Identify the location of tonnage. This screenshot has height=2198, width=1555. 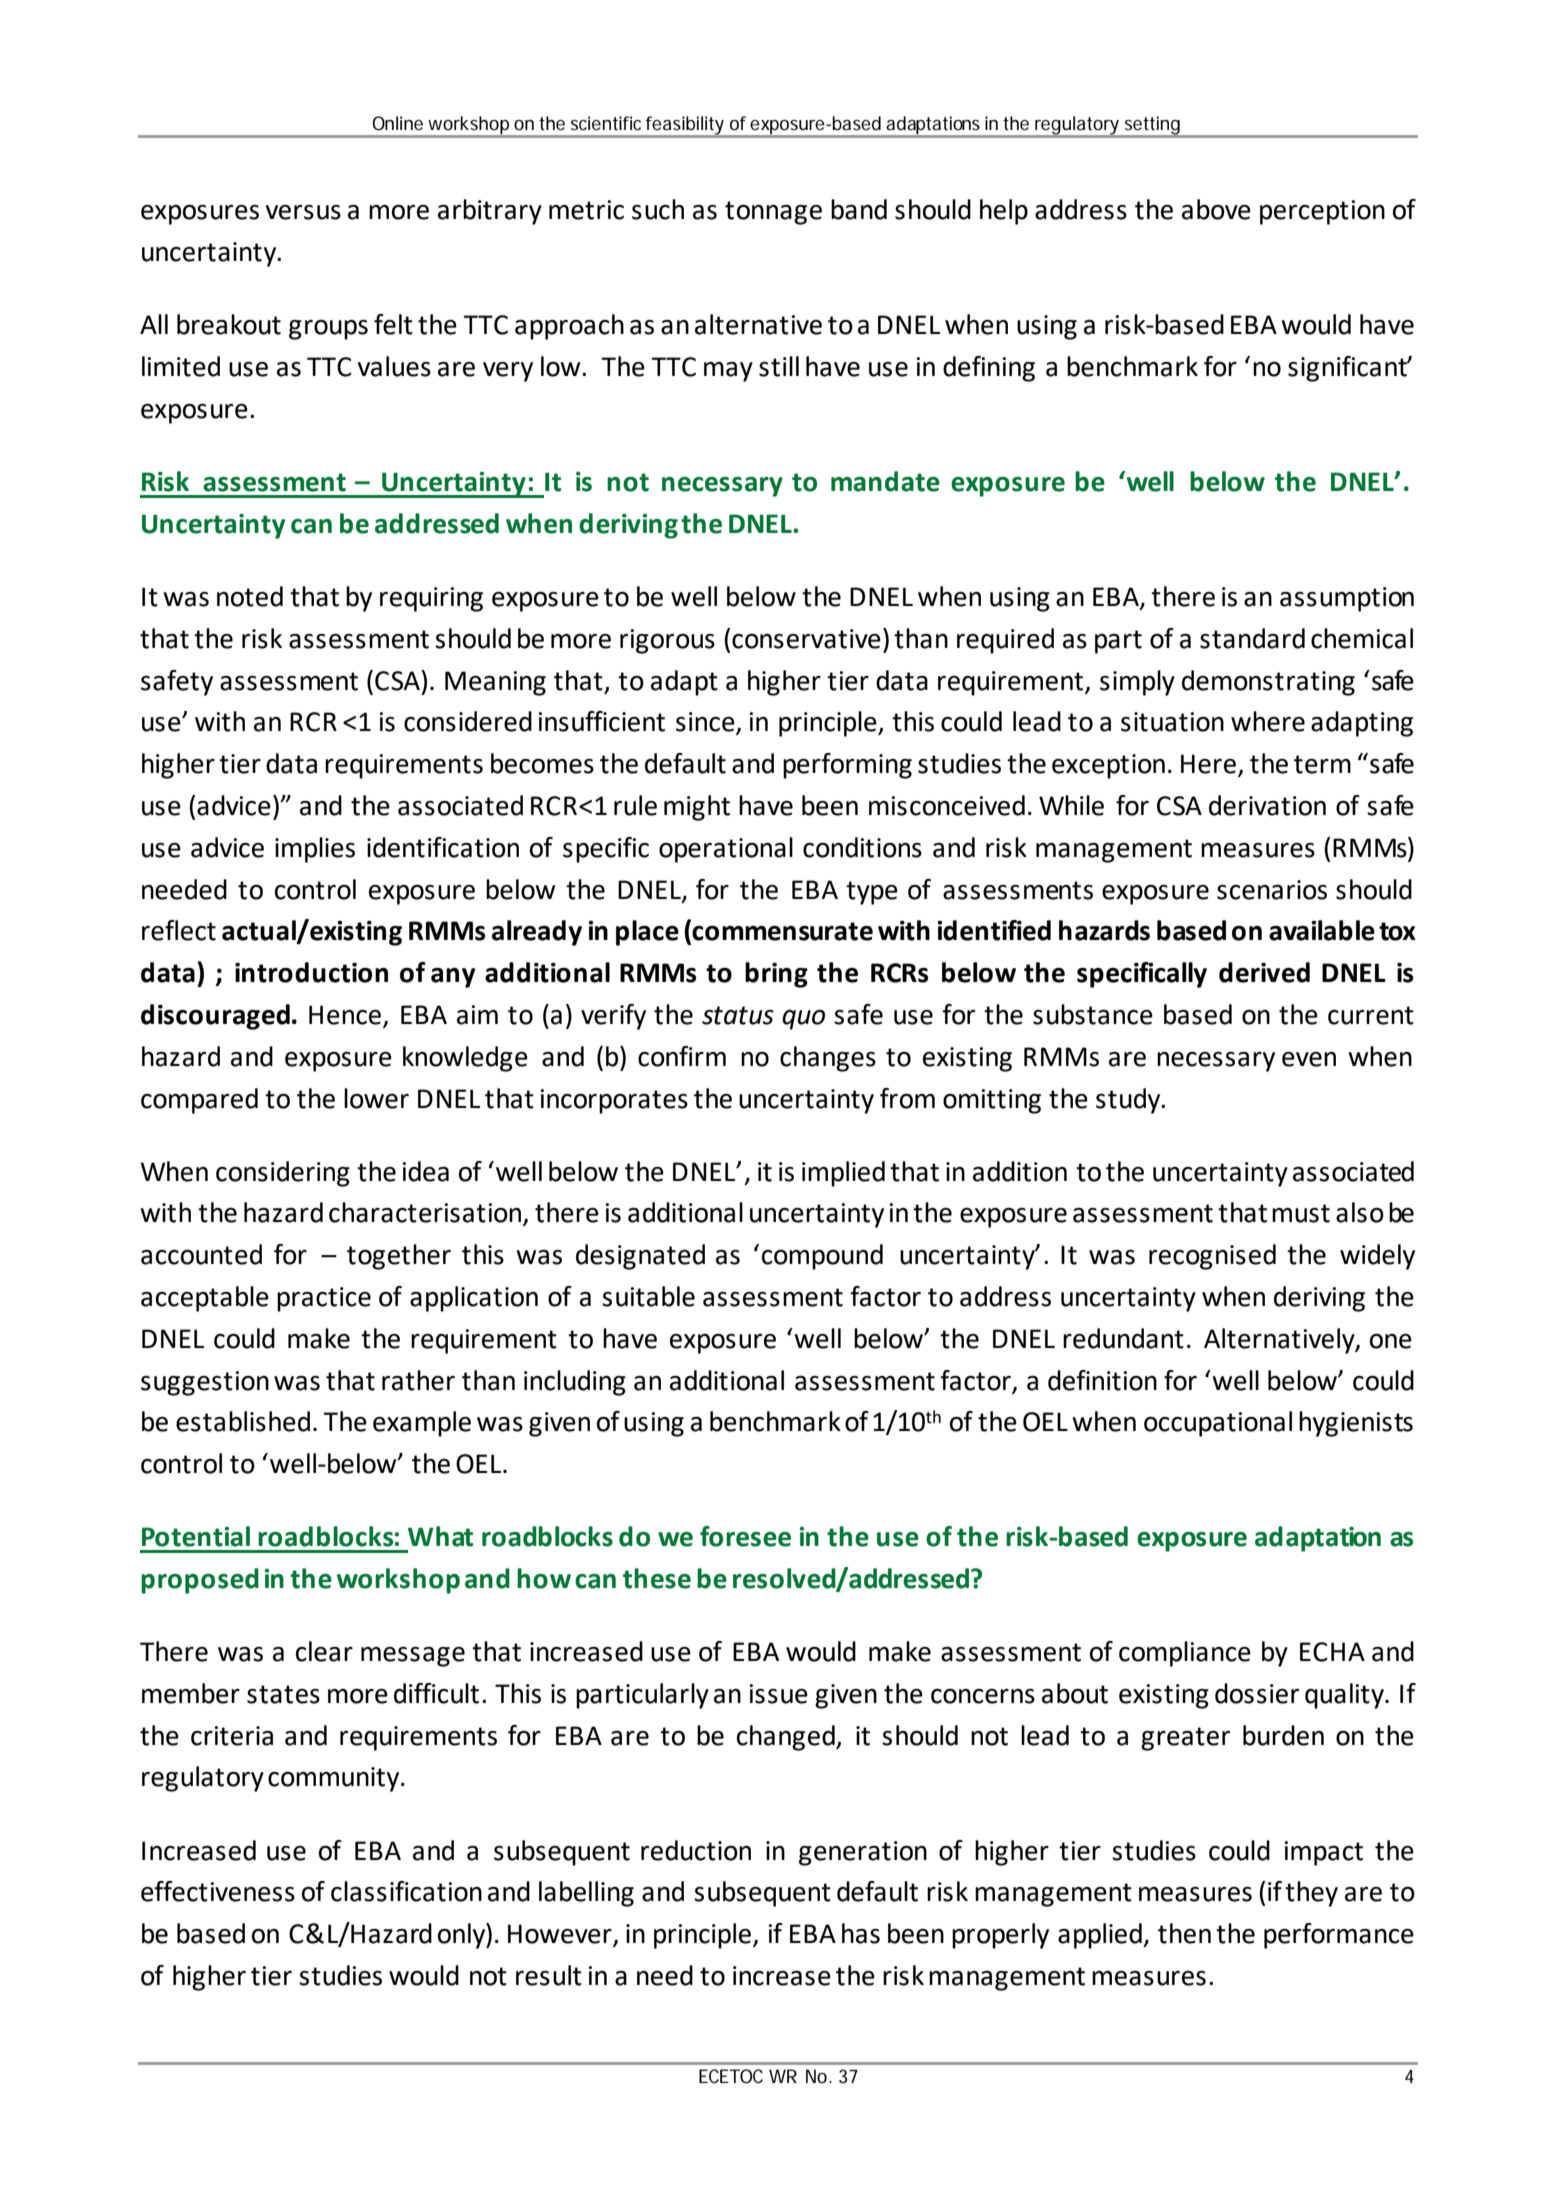
(773, 213).
